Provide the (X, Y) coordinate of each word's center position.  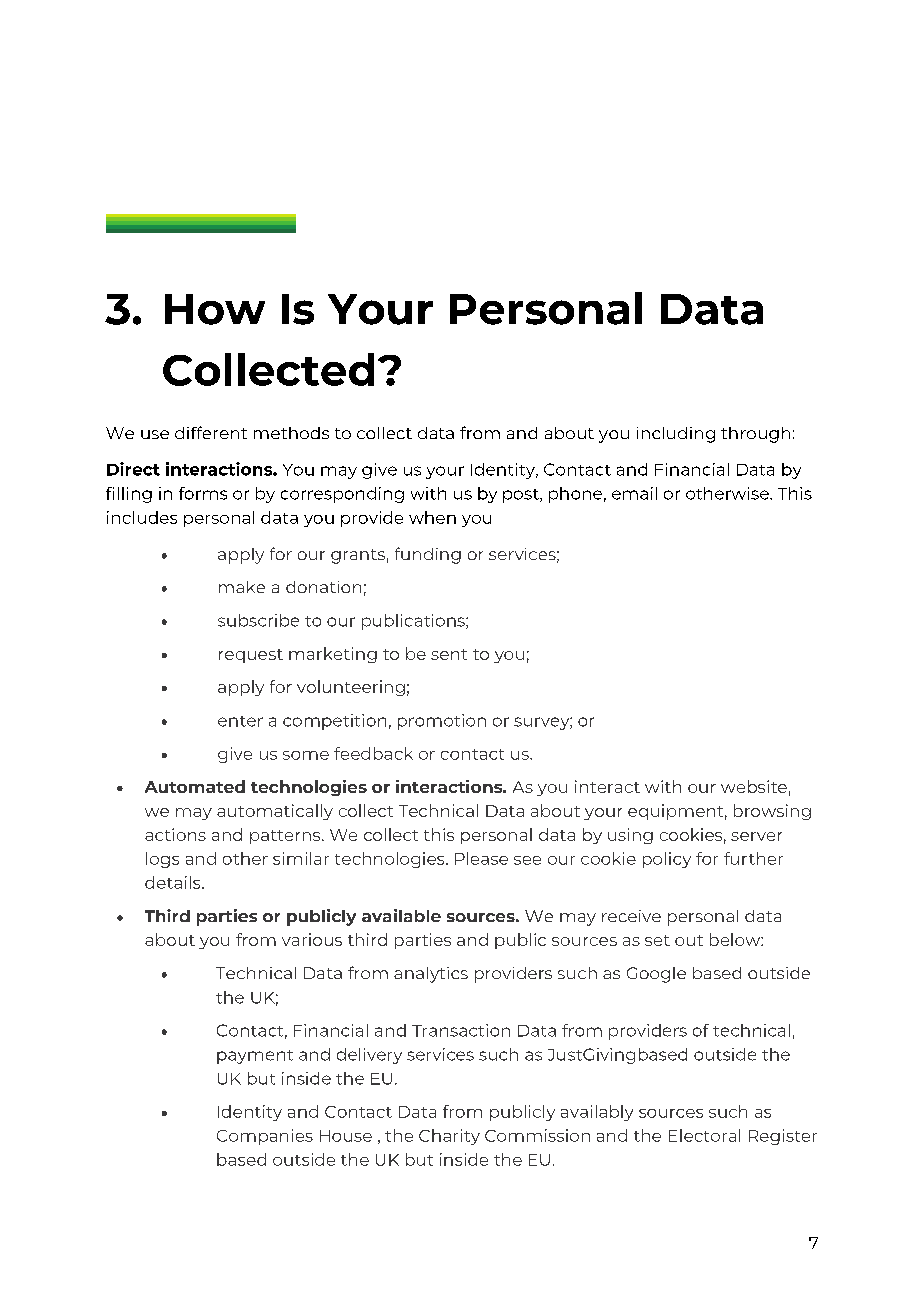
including (676, 435)
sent (449, 654)
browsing (772, 812)
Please (481, 858)
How (215, 309)
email (634, 493)
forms (203, 493)
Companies (265, 1137)
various (312, 939)
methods (291, 433)
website (754, 786)
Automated (195, 786)
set (657, 940)
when (432, 517)
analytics (431, 975)
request (251, 656)
